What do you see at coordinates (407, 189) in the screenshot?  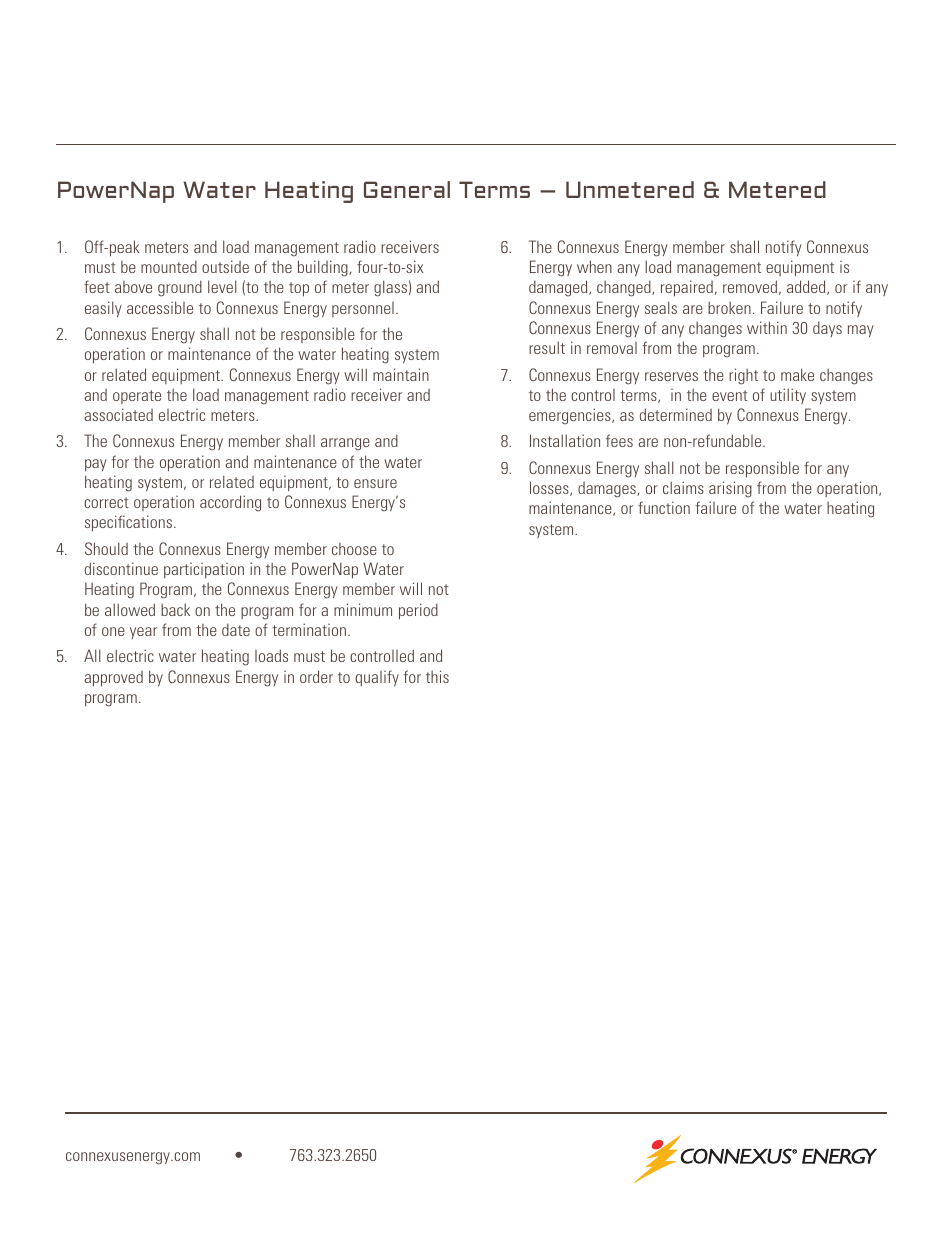 I see `General` at bounding box center [407, 189].
